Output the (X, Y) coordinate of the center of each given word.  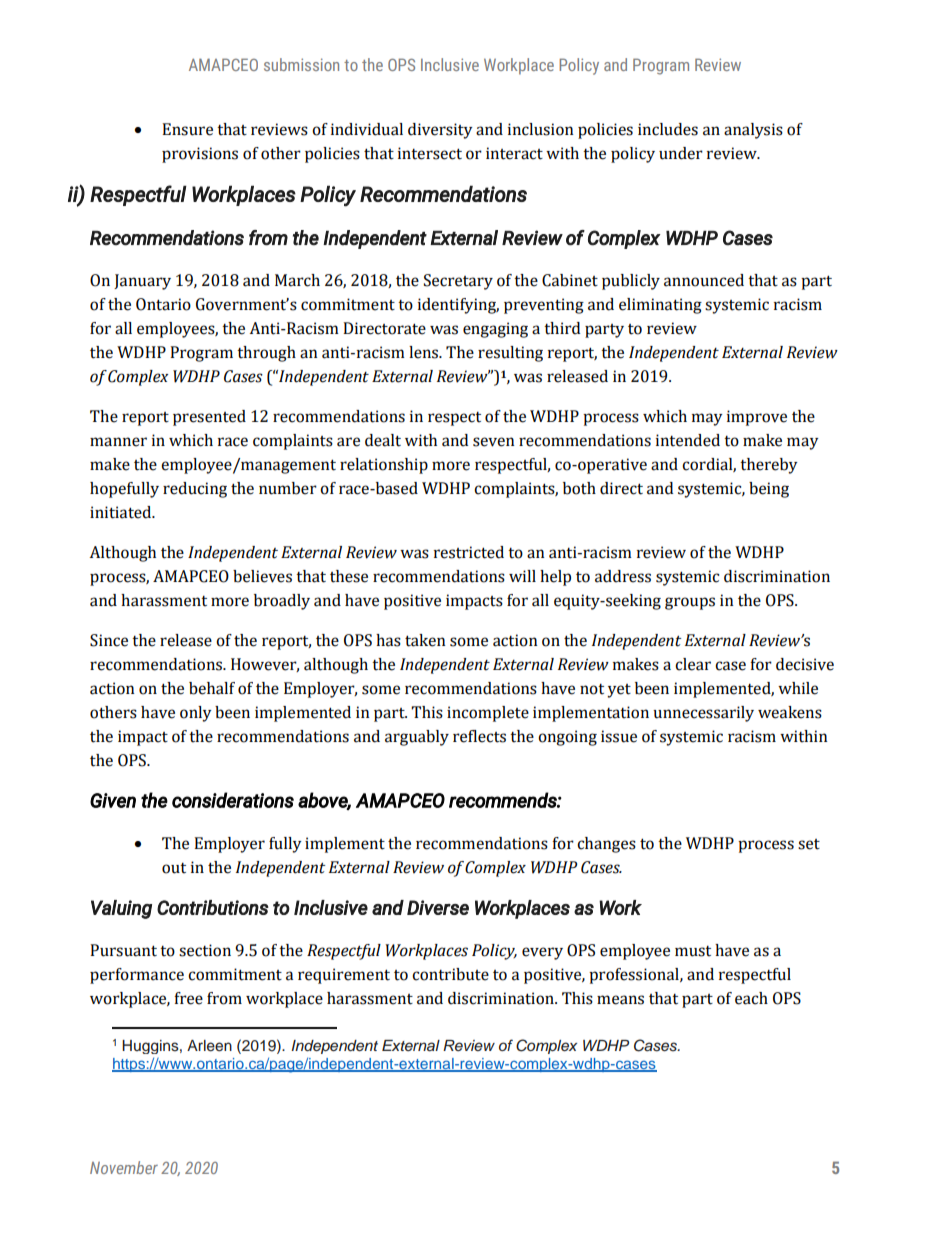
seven (494, 442)
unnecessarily (703, 714)
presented (209, 418)
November (124, 1167)
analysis (753, 131)
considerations (233, 800)
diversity (440, 131)
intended (688, 440)
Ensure (187, 129)
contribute (450, 974)
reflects (479, 736)
